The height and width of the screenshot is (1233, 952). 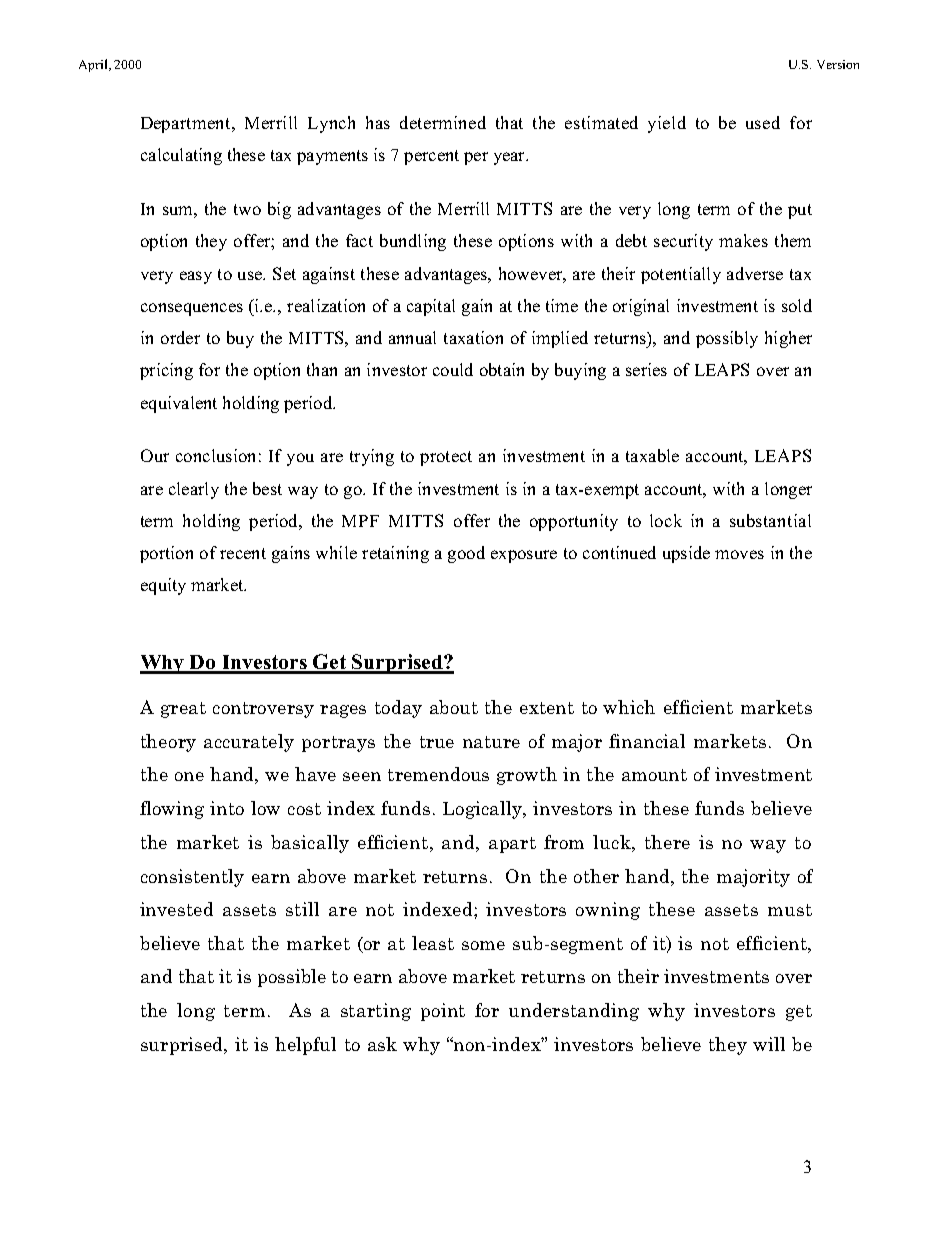 What do you see at coordinates (443, 1012) in the screenshot?
I see `point` at bounding box center [443, 1012].
